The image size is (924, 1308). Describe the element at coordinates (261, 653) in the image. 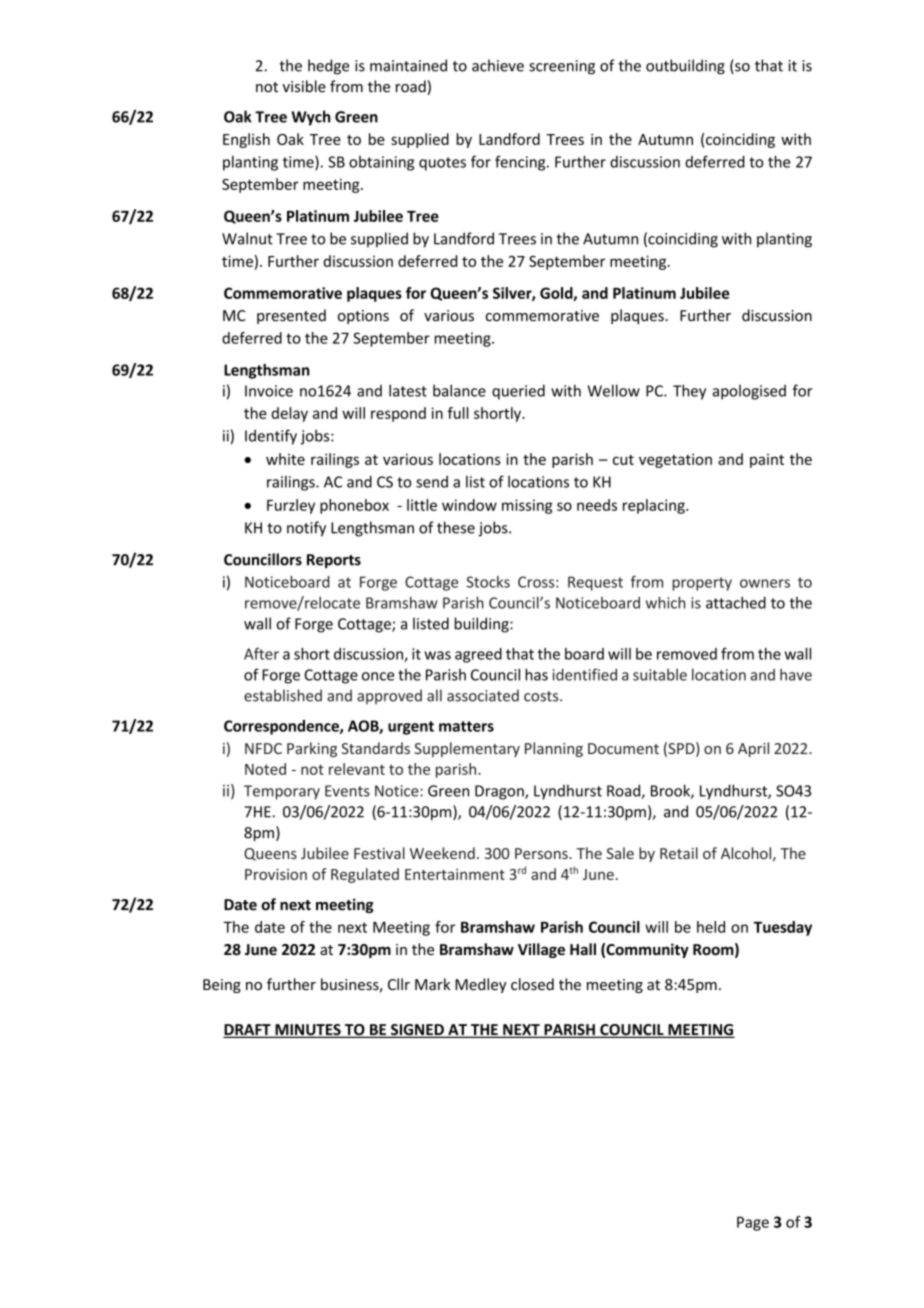

I see `After` at that location.
